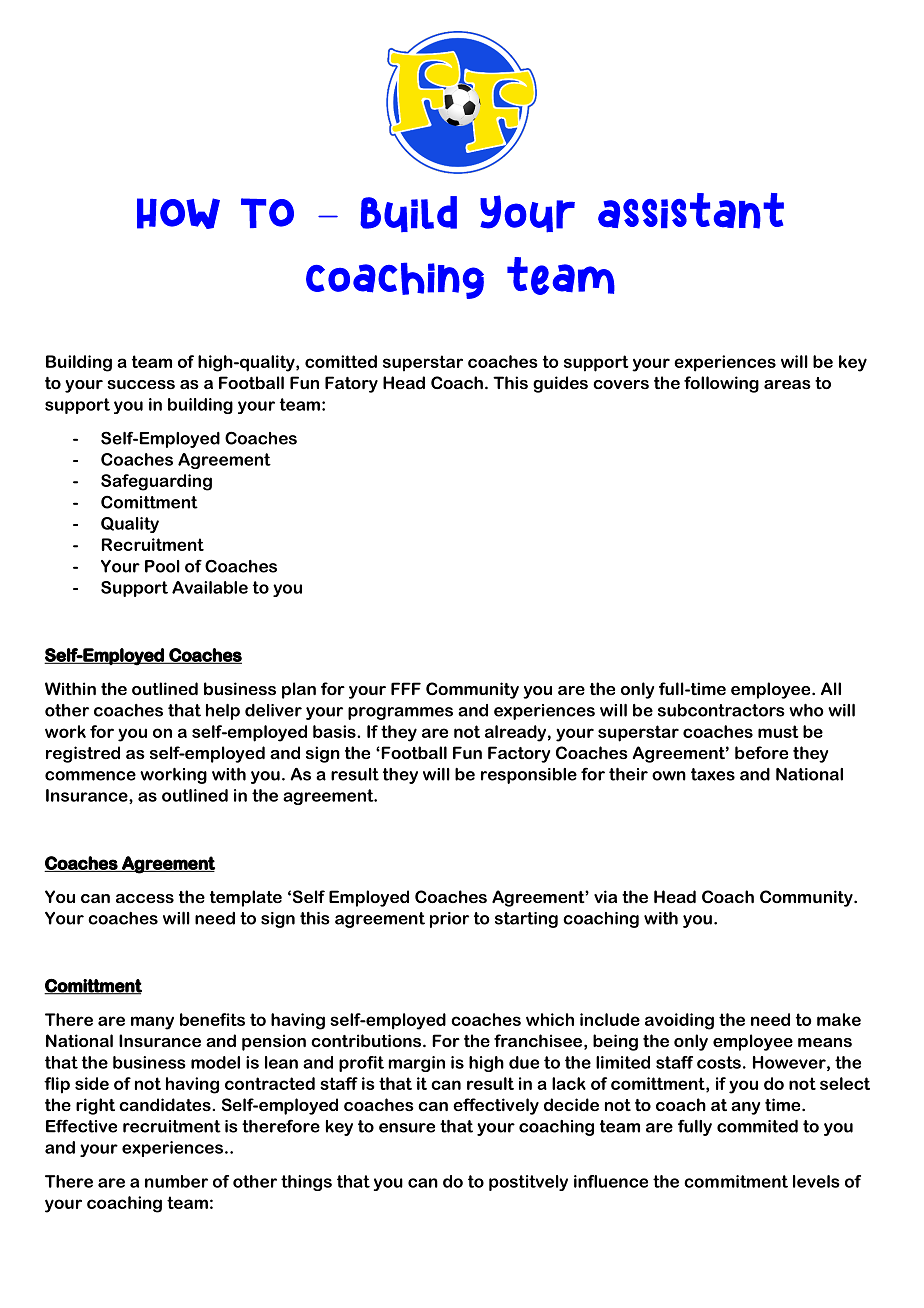 The image size is (924, 1308). Describe the element at coordinates (90, 776) in the document. I see `commence` at that location.
